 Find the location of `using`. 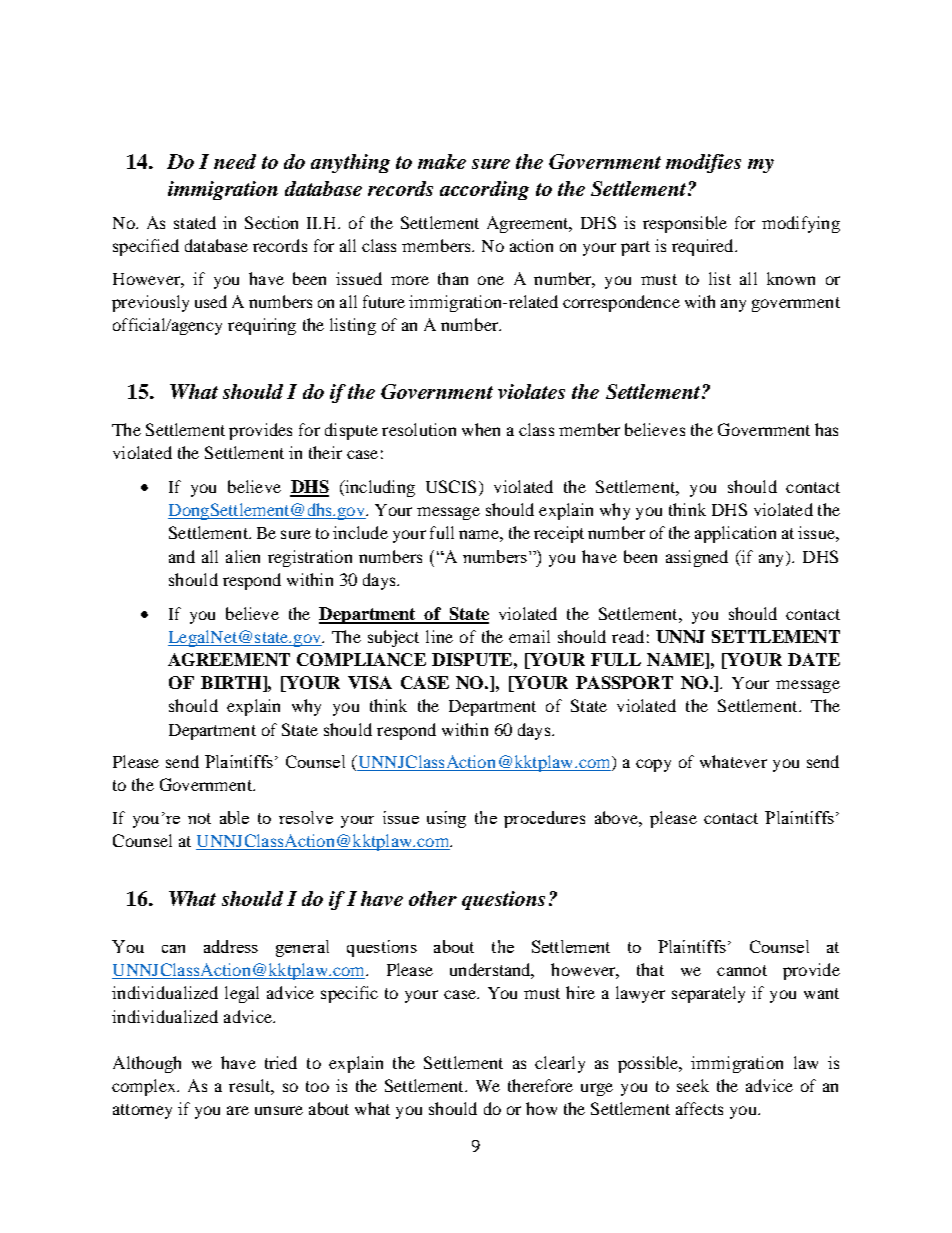

using is located at coordinates (446, 819).
